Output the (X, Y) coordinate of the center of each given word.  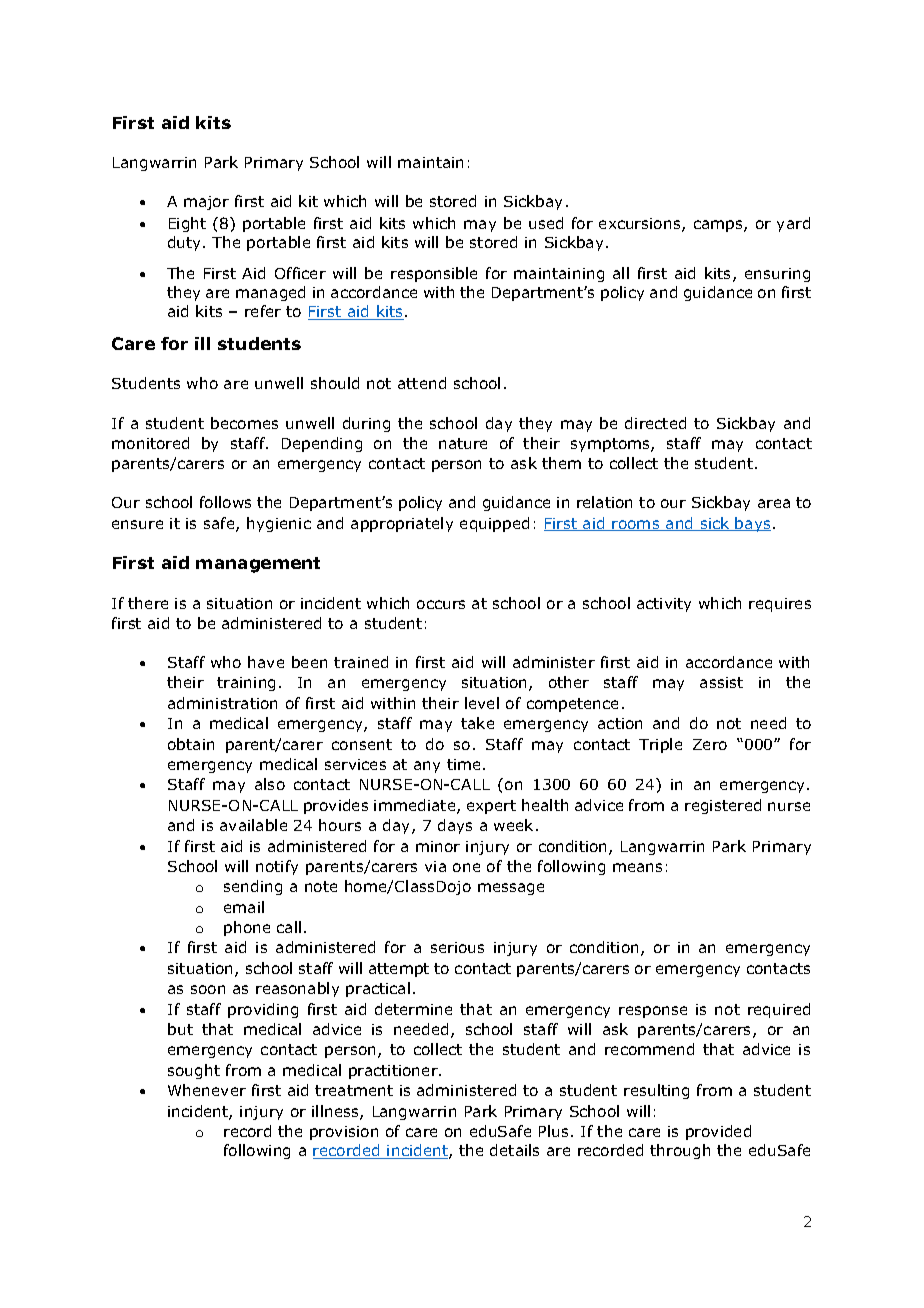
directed (655, 423)
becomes (244, 423)
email (244, 907)
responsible (434, 274)
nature (463, 443)
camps (719, 226)
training (246, 684)
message (511, 889)
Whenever (207, 1090)
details (514, 1150)
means (637, 867)
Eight (187, 224)
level (482, 703)
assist (721, 682)
